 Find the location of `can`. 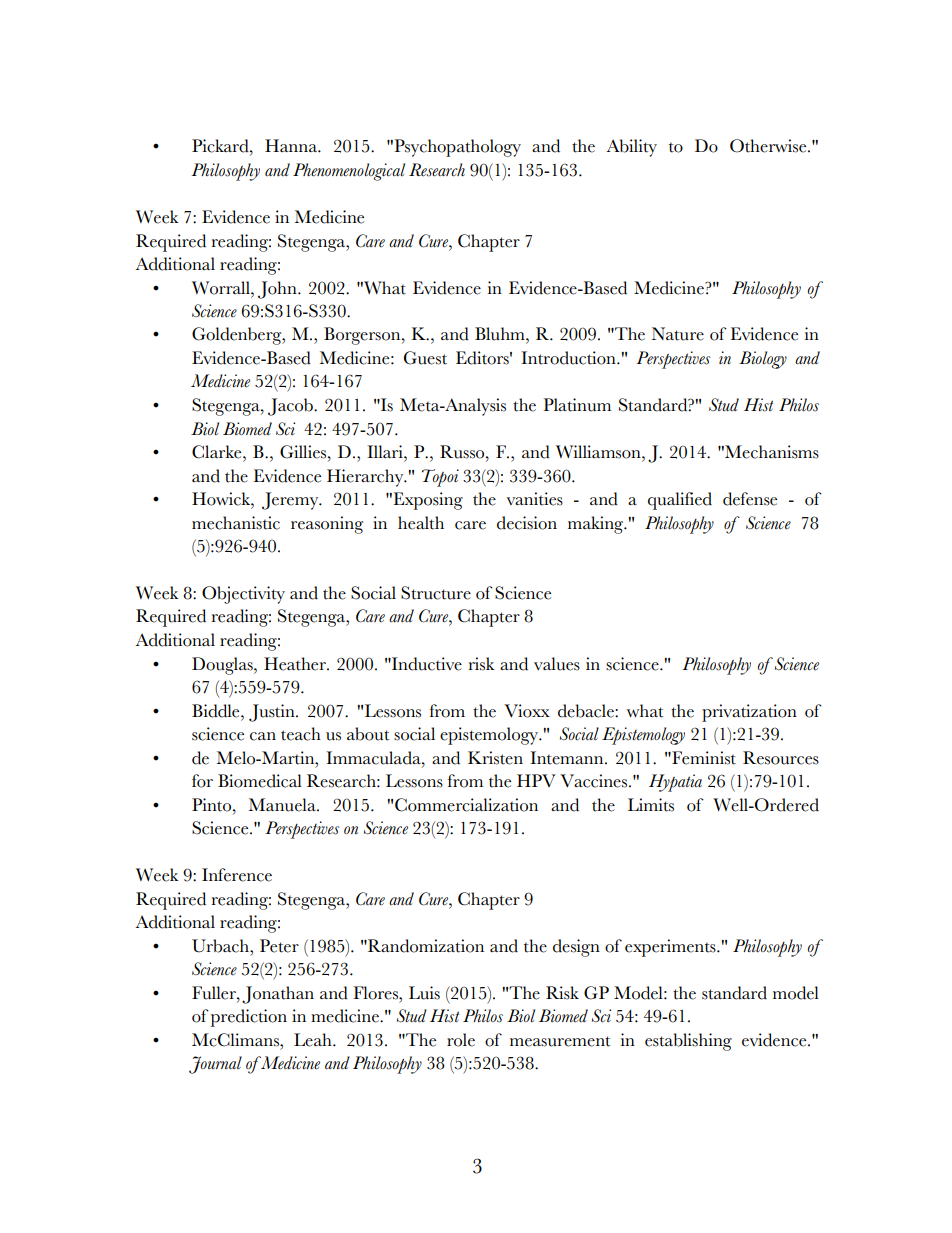

can is located at coordinates (263, 736).
